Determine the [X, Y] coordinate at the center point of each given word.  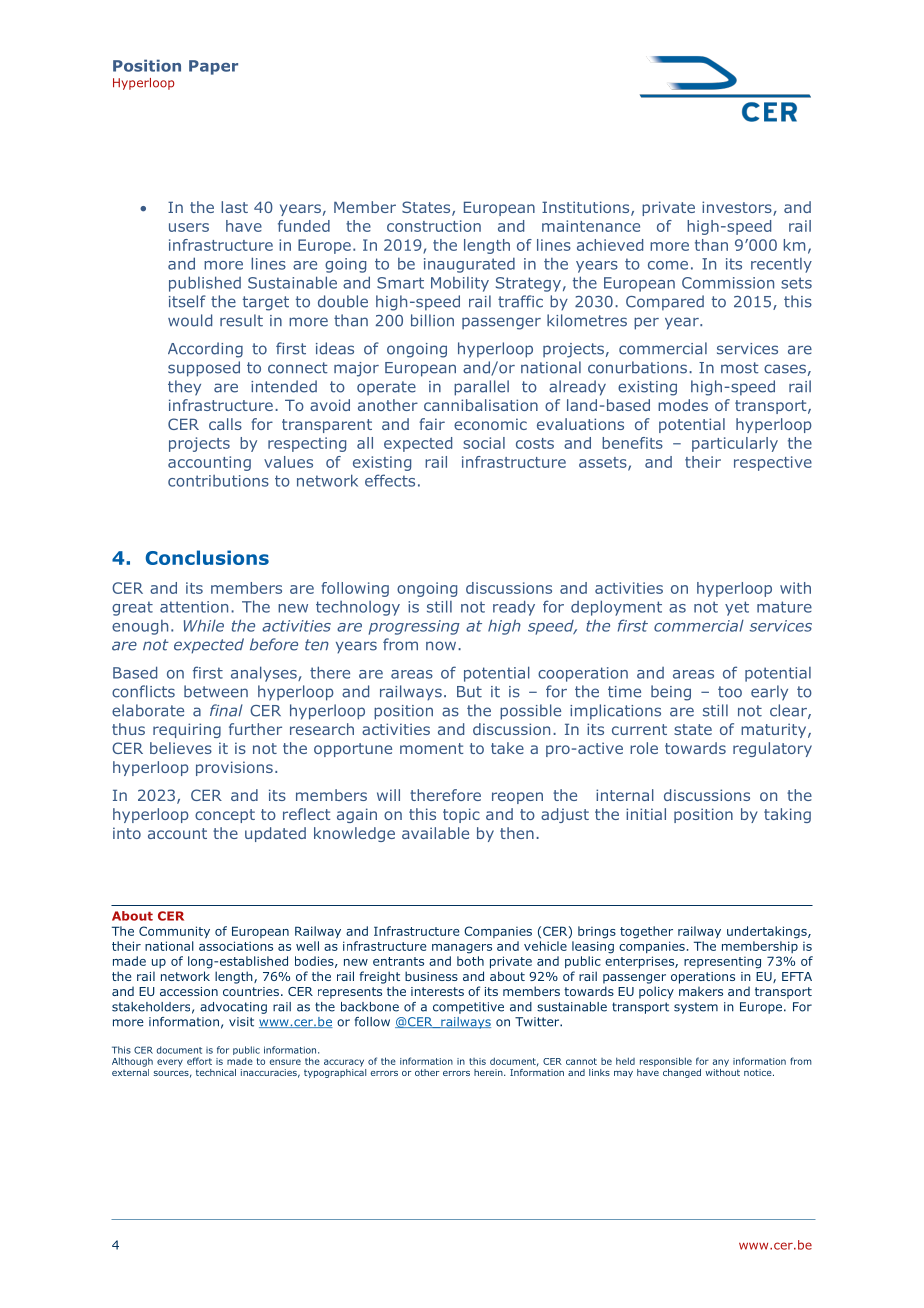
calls [225, 424]
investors [738, 208]
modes [683, 405]
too [730, 692]
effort [199, 1061]
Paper [213, 67]
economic [490, 424]
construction [434, 226]
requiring [187, 730]
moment [431, 748]
